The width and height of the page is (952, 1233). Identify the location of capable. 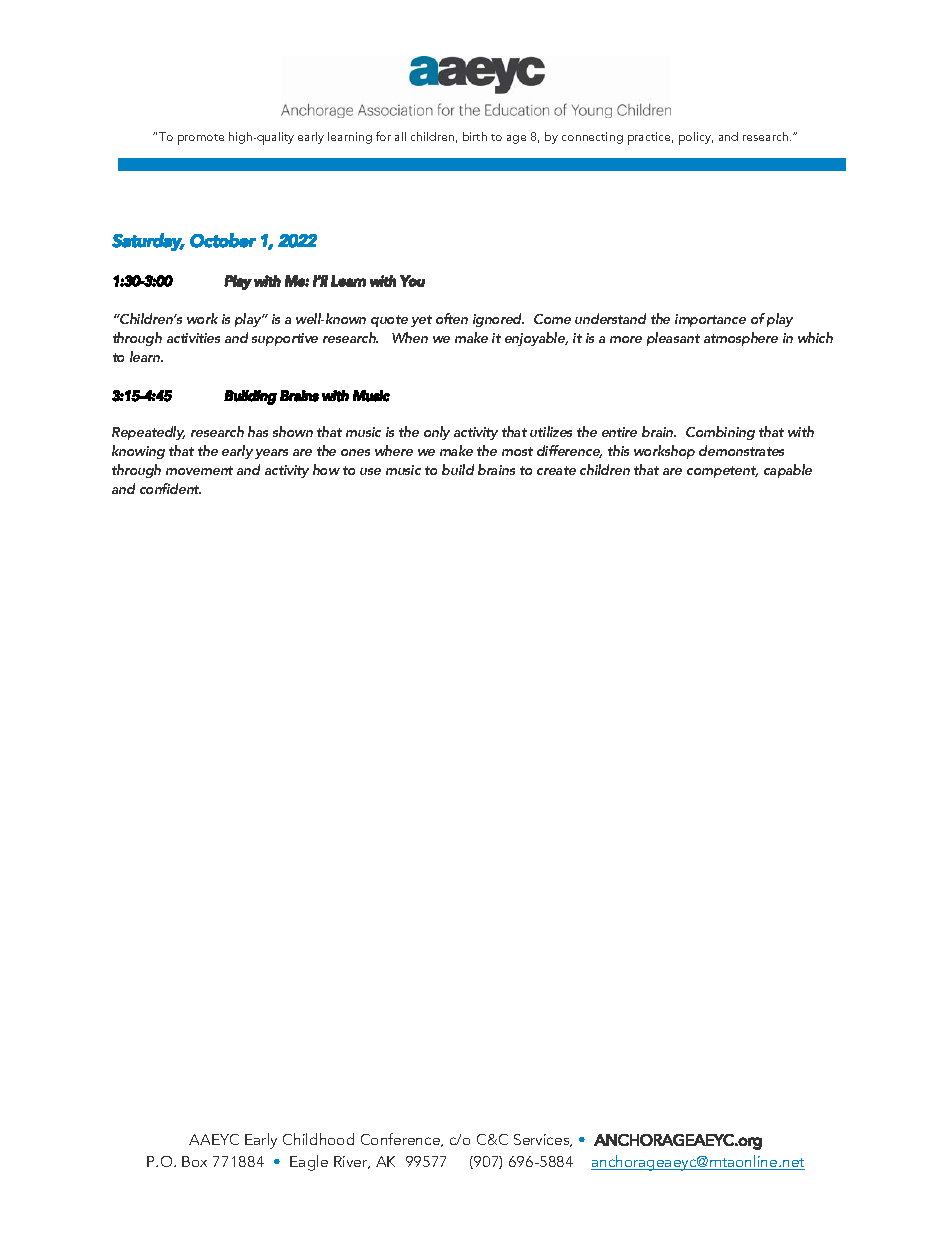
(788, 471).
